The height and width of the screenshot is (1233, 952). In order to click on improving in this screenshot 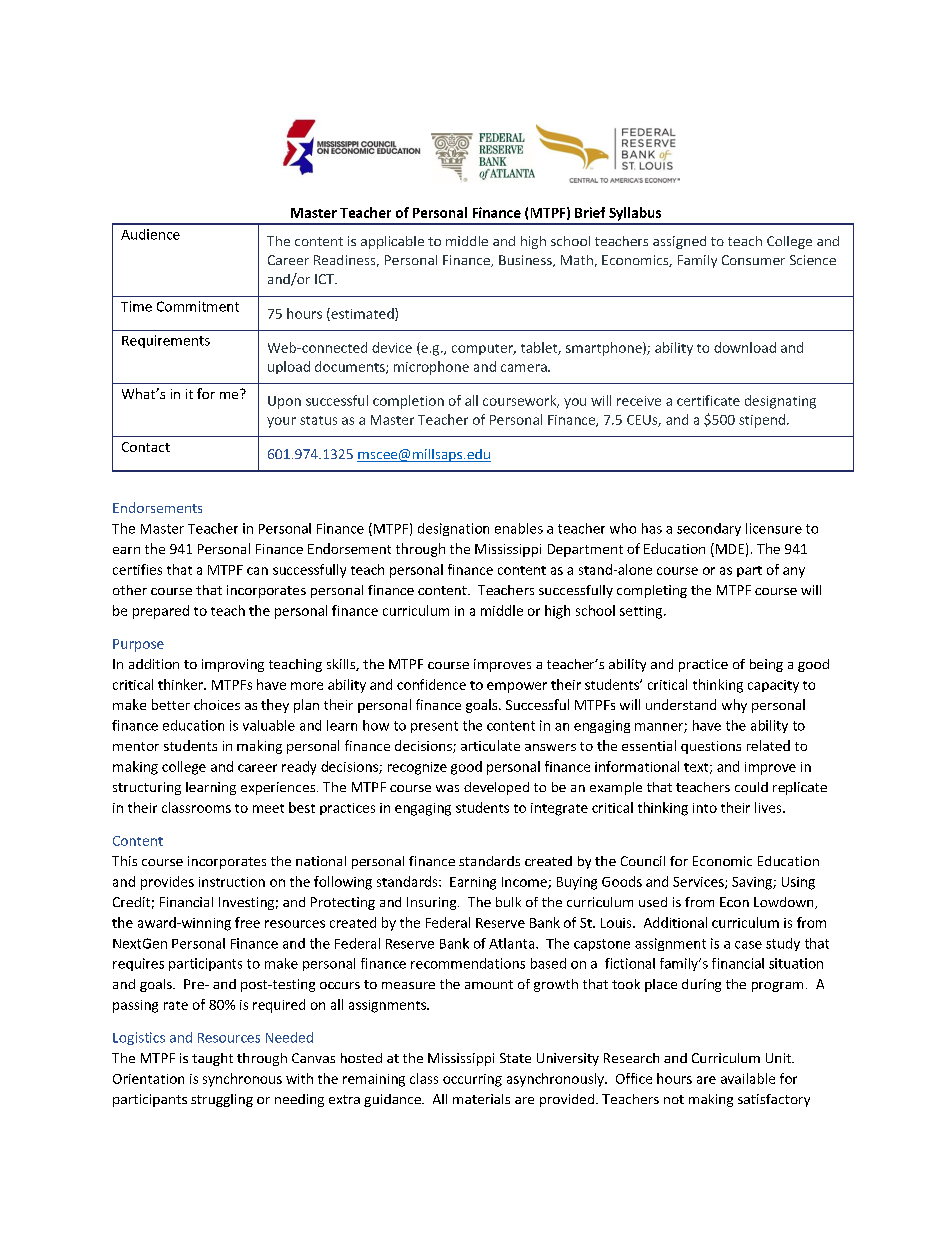, I will do `click(233, 665)`.
